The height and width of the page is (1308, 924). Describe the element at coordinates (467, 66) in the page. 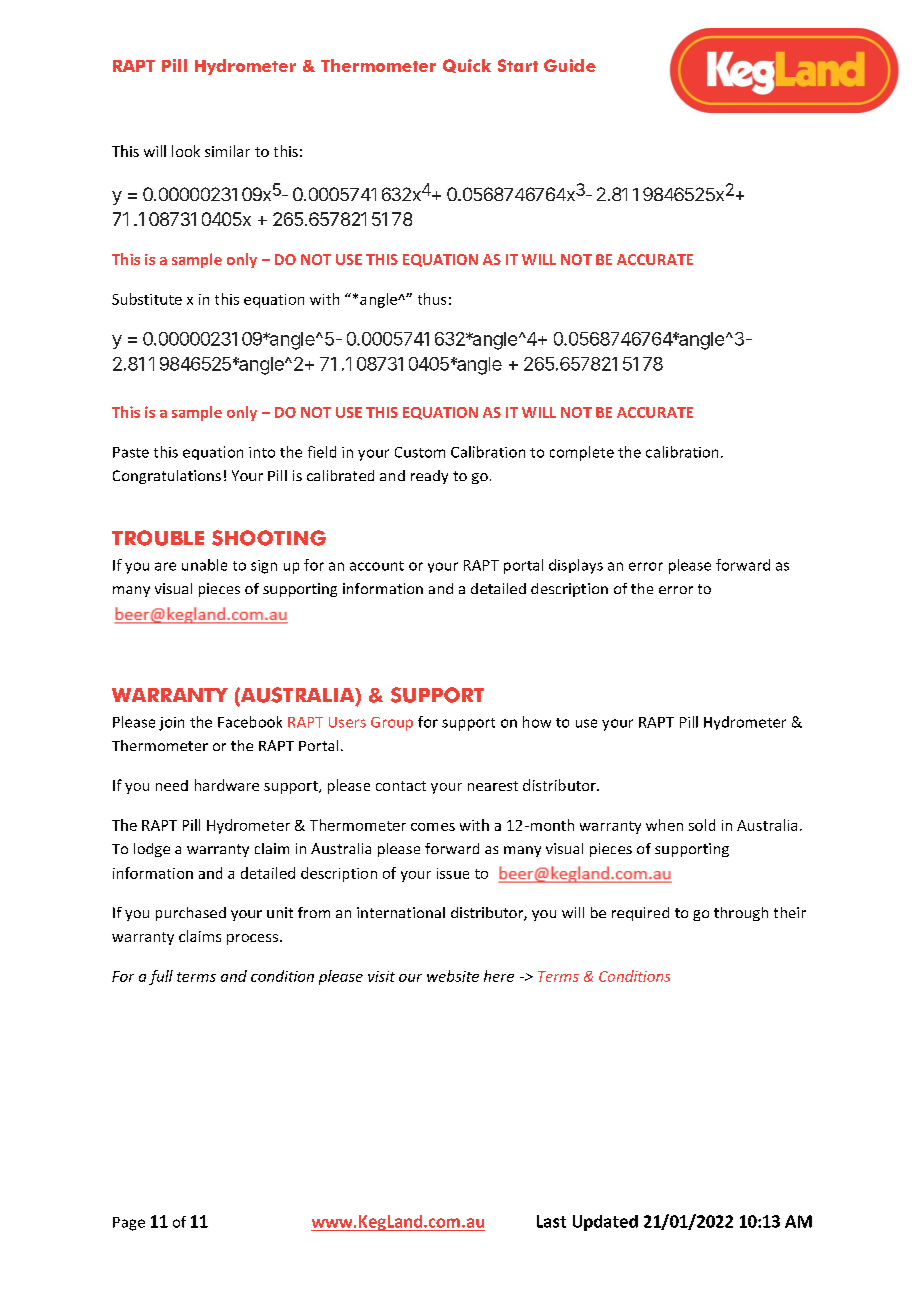

I see `Quick` at that location.
